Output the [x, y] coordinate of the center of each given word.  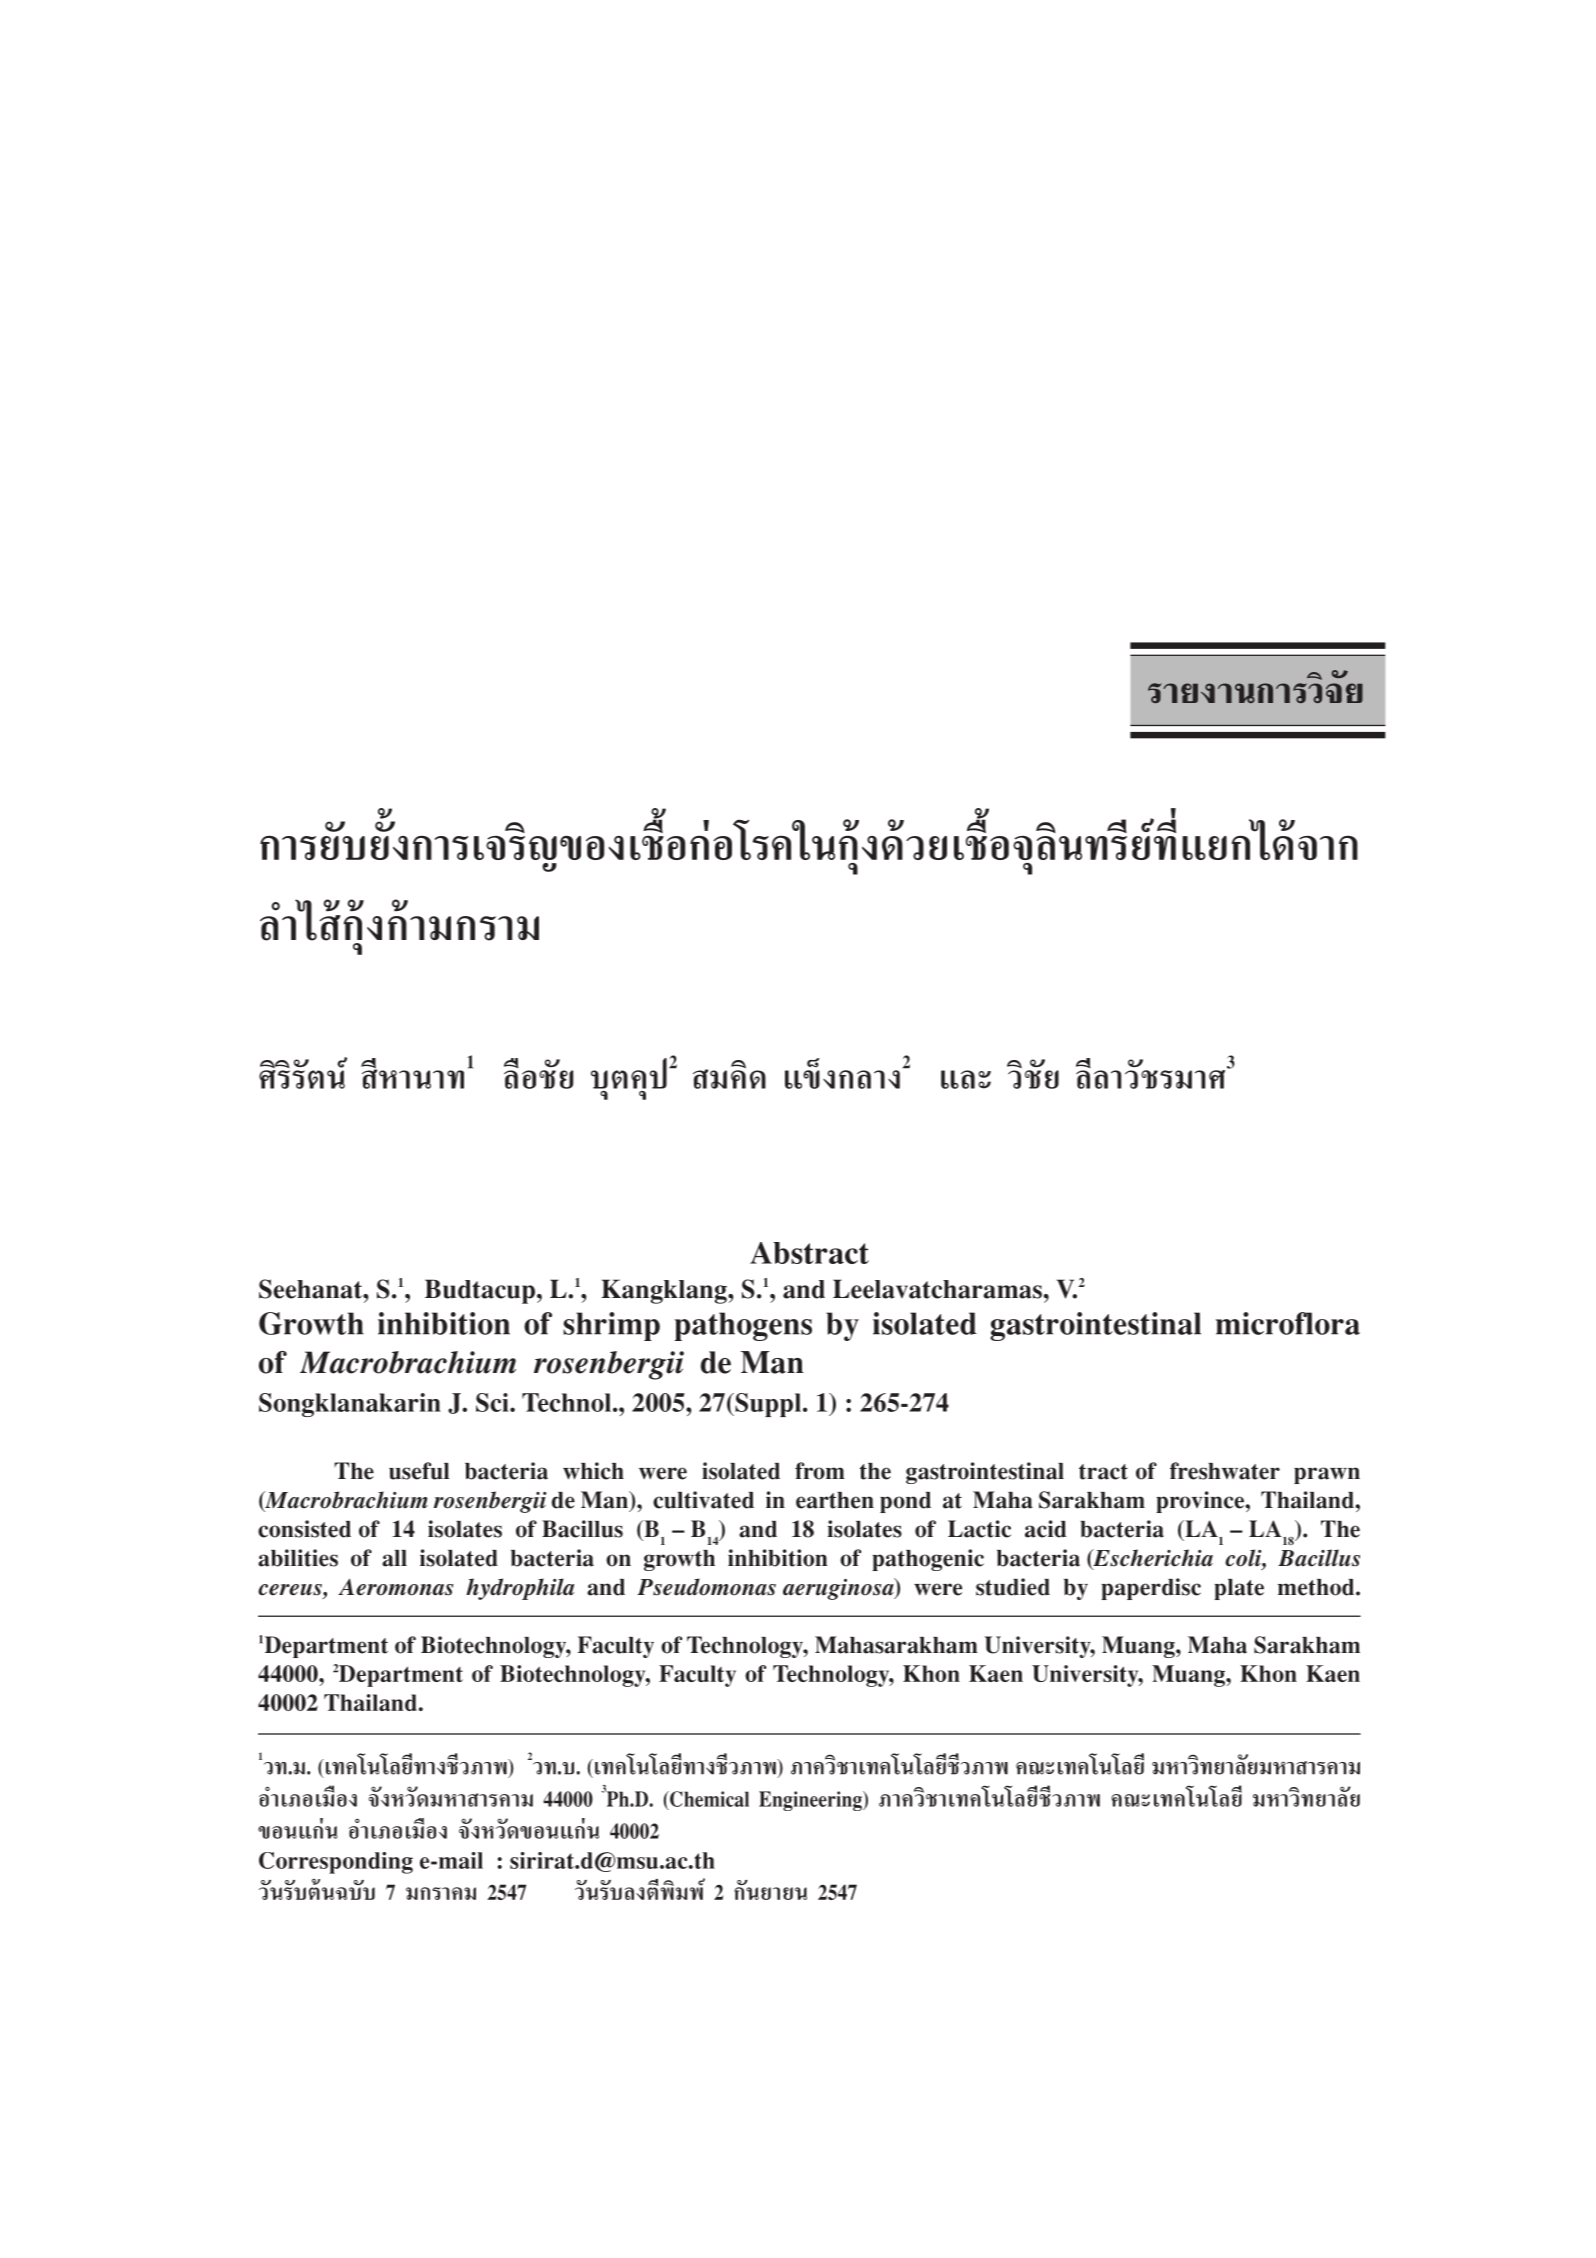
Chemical [708, 1800]
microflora [1288, 1323]
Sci [493, 1402]
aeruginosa [839, 1589]
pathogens [743, 1326]
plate [1239, 1589]
